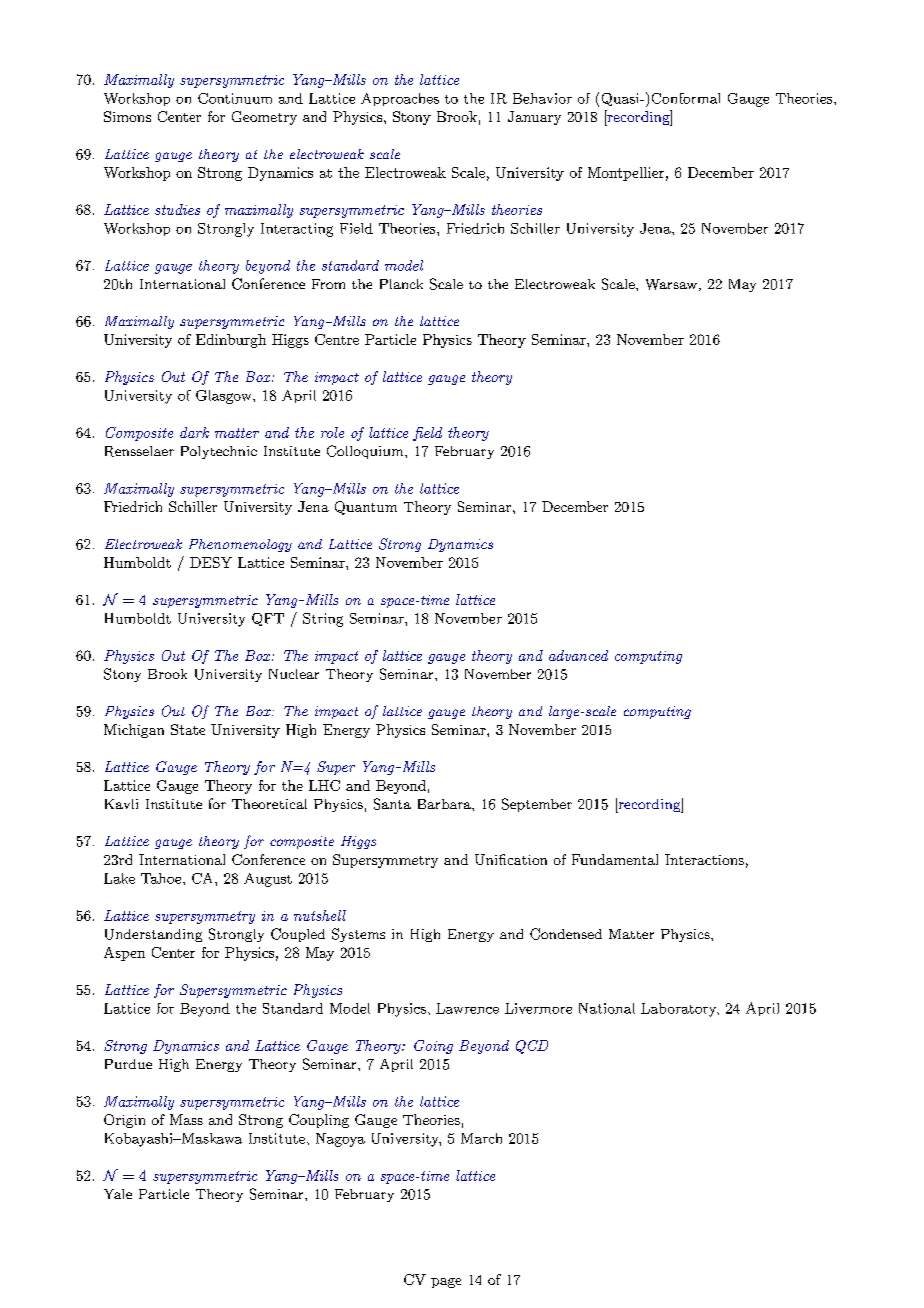 The height and width of the document is (1308, 924). Describe the element at coordinates (323, 620) in the document. I see `String` at that location.
